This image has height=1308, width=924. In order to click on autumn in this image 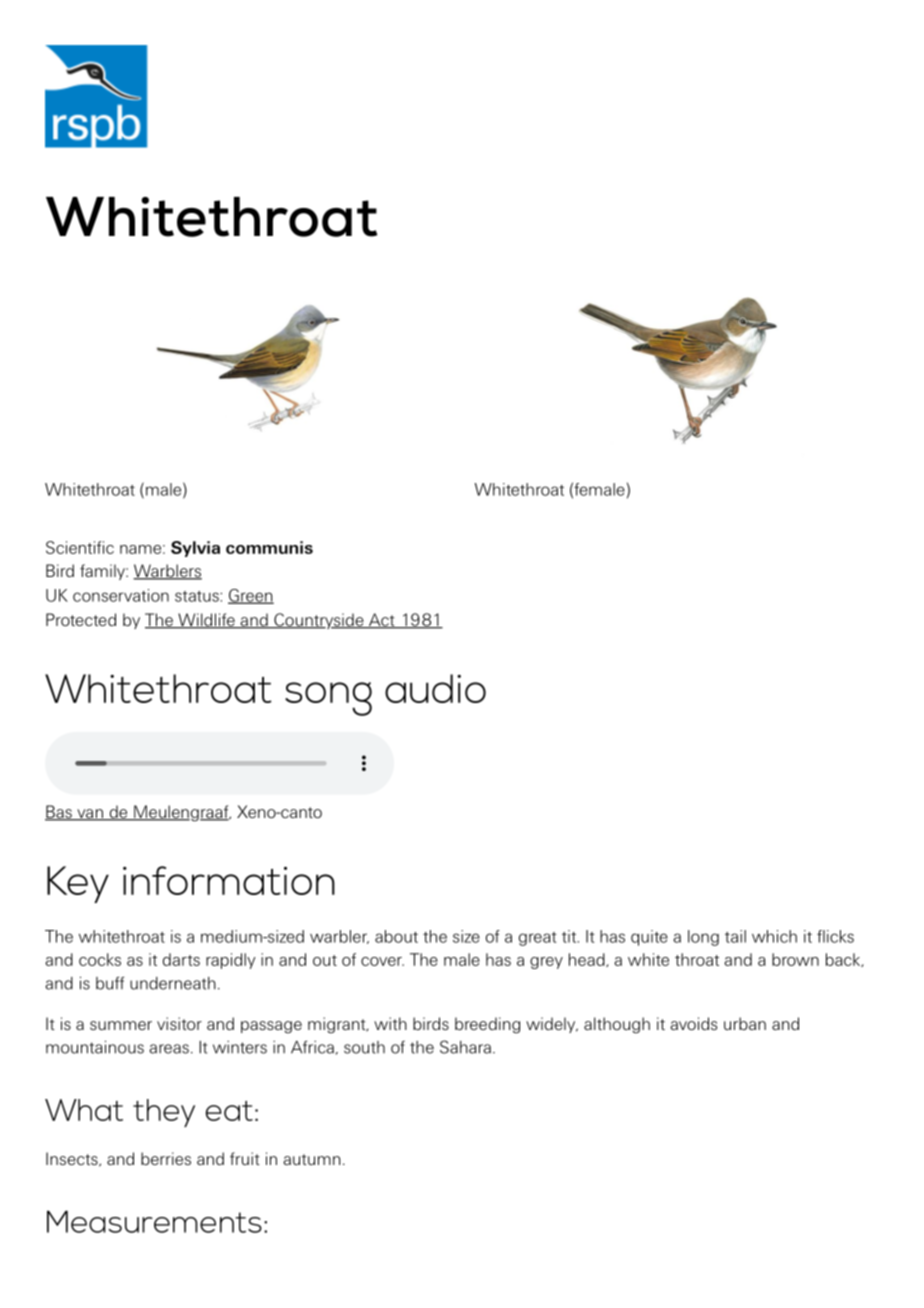, I will do `click(311, 1159)`.
